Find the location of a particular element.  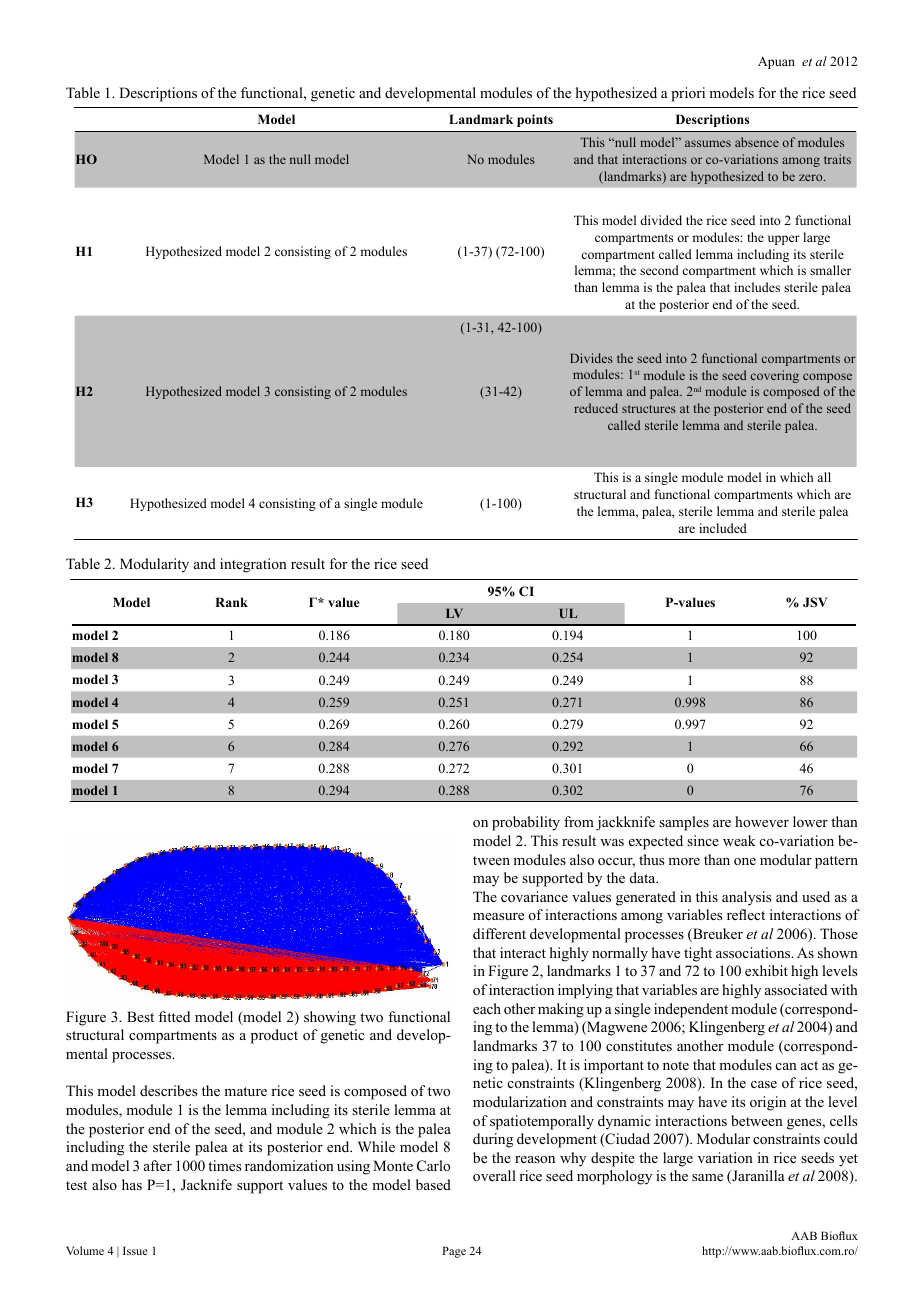

reduced is located at coordinates (596, 408).
